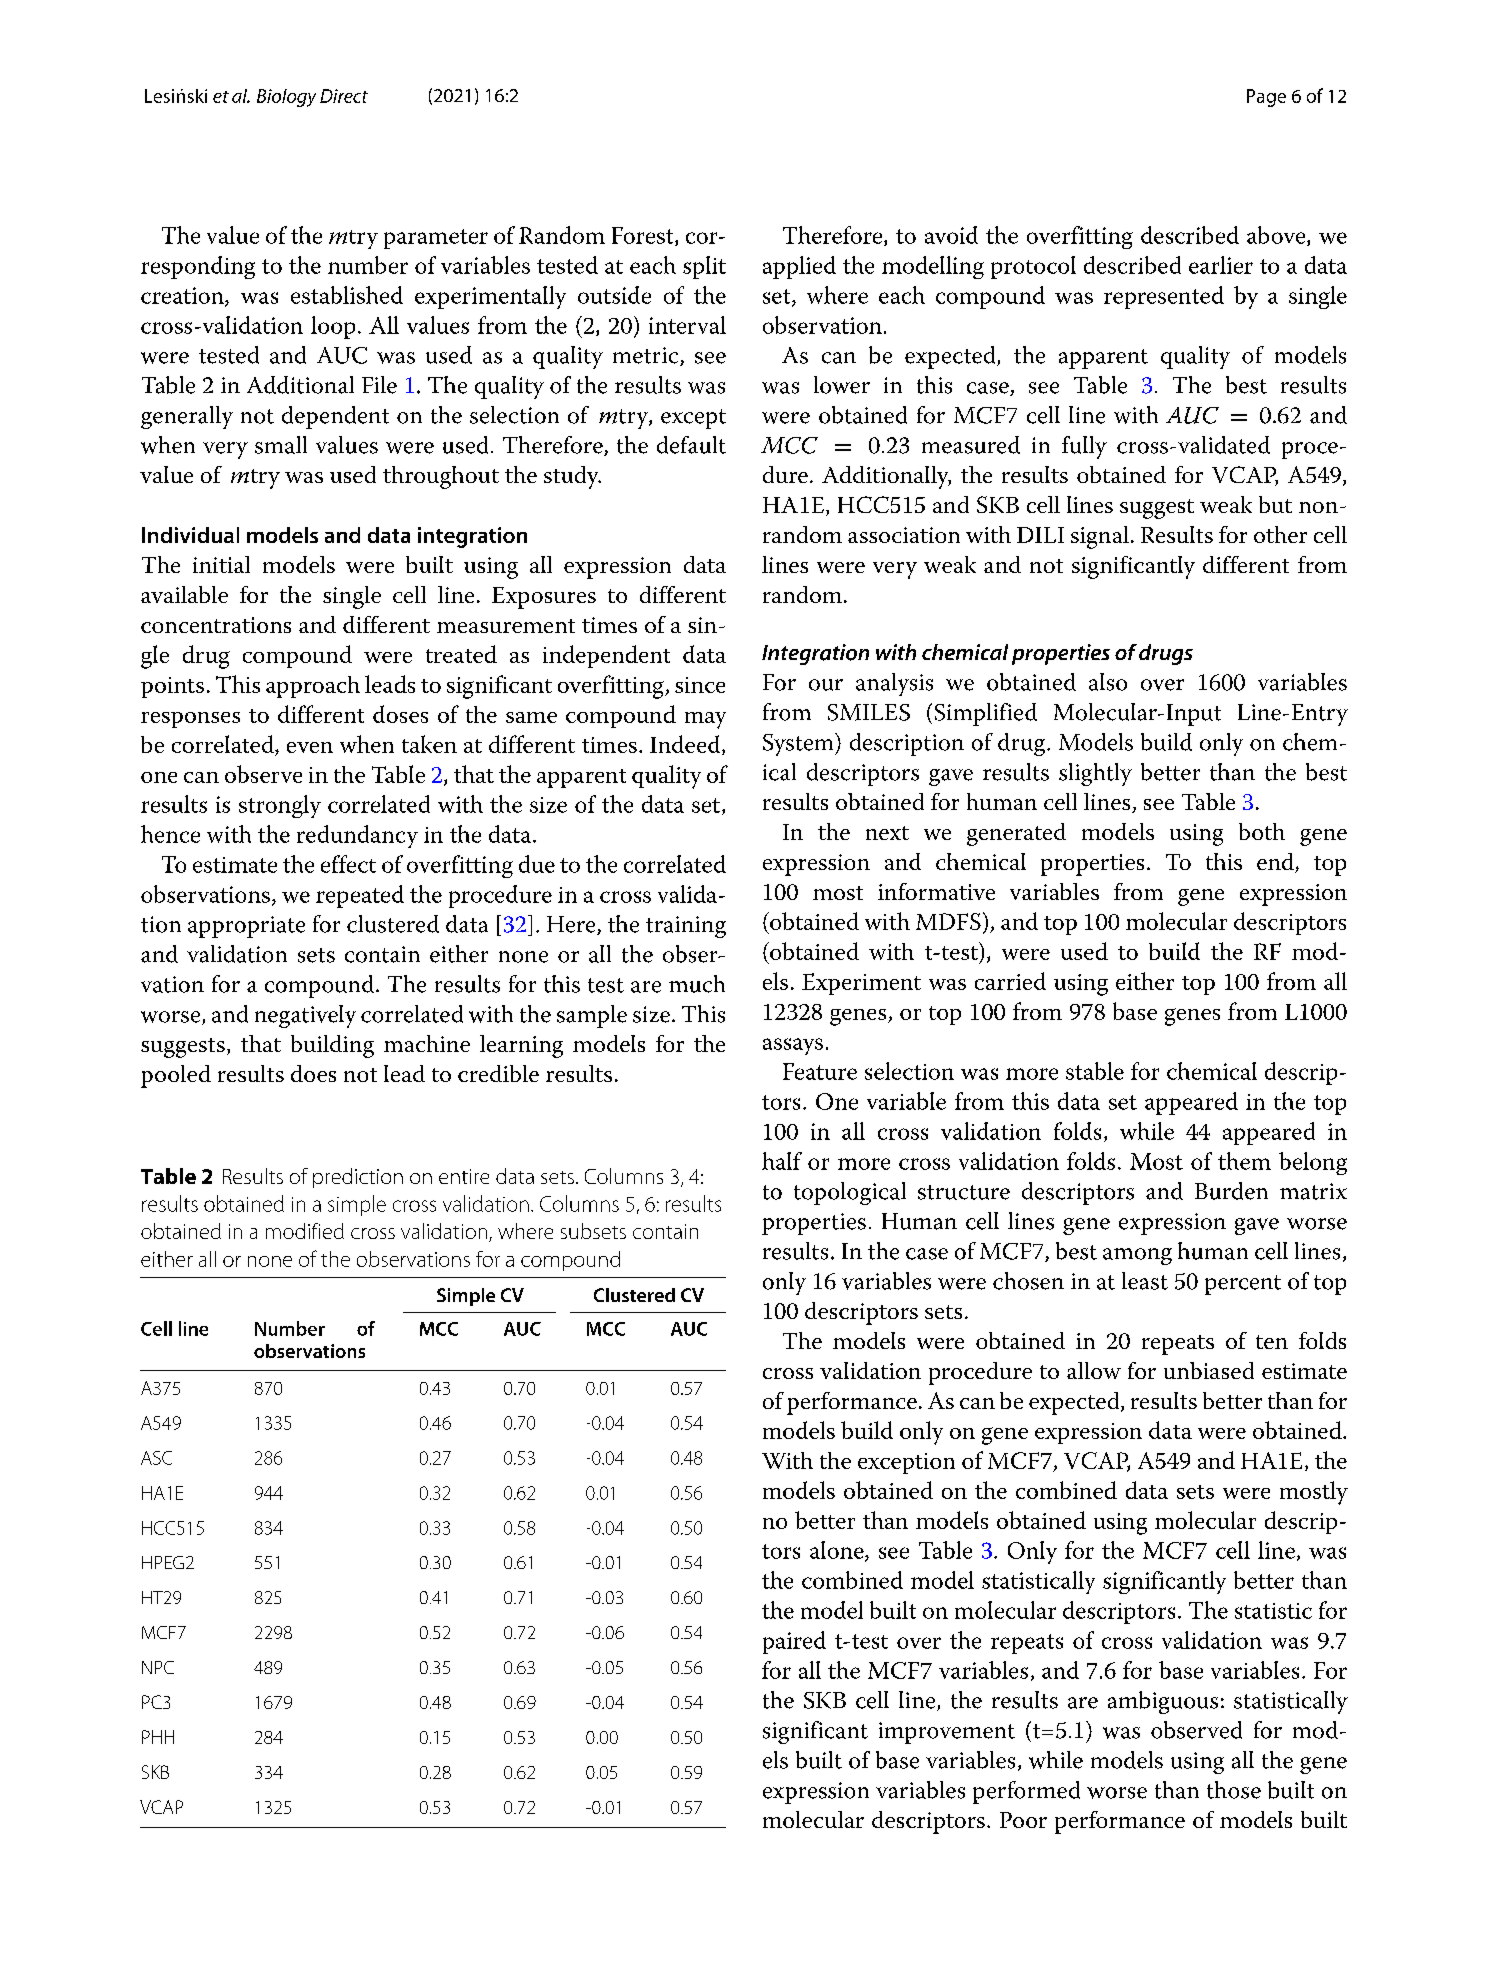 Image resolution: width=1490 pixels, height=1981 pixels. I want to click on NPC, so click(158, 1667).
